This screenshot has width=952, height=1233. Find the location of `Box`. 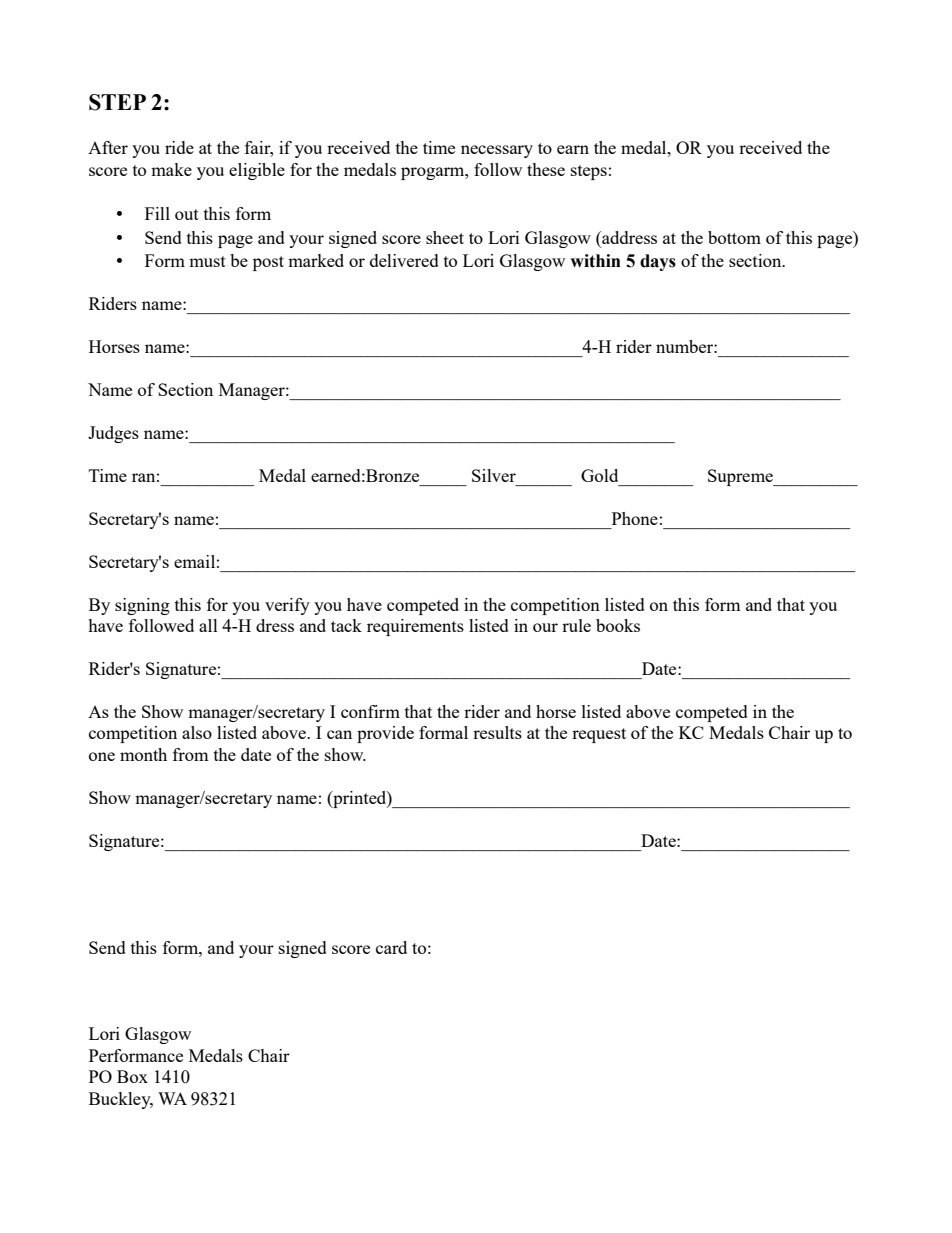

Box is located at coordinates (132, 1076).
